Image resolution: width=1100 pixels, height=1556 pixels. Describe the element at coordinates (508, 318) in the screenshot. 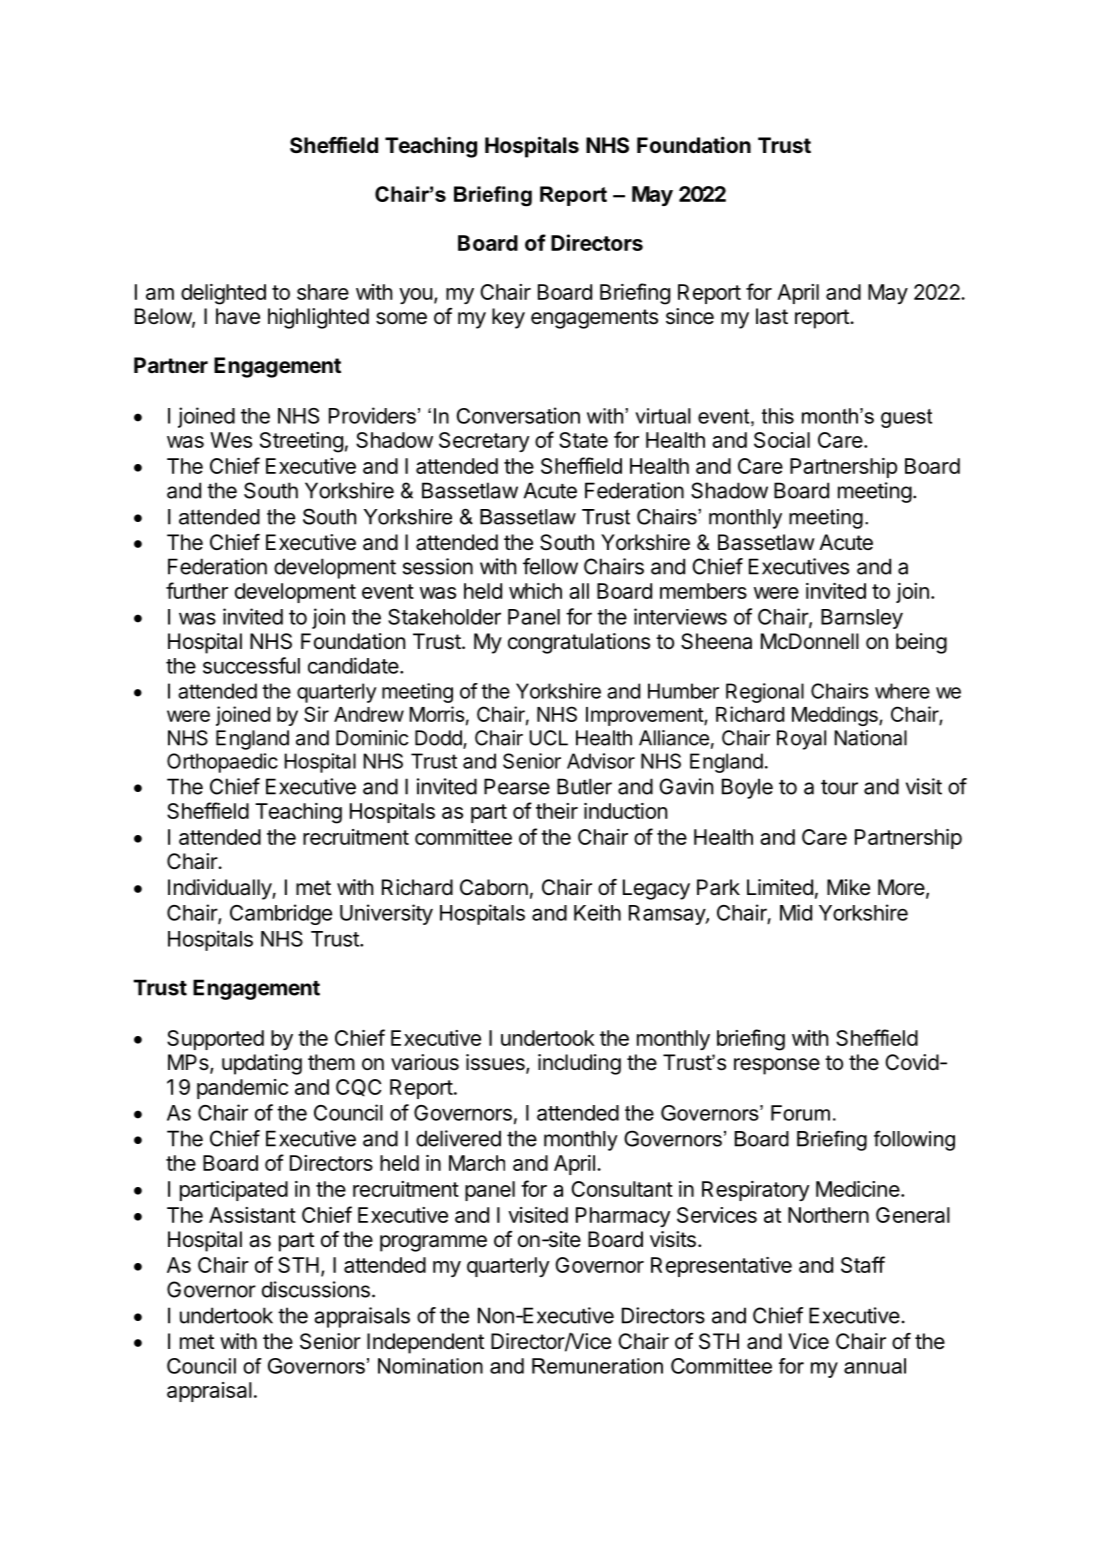

I see `key` at that location.
